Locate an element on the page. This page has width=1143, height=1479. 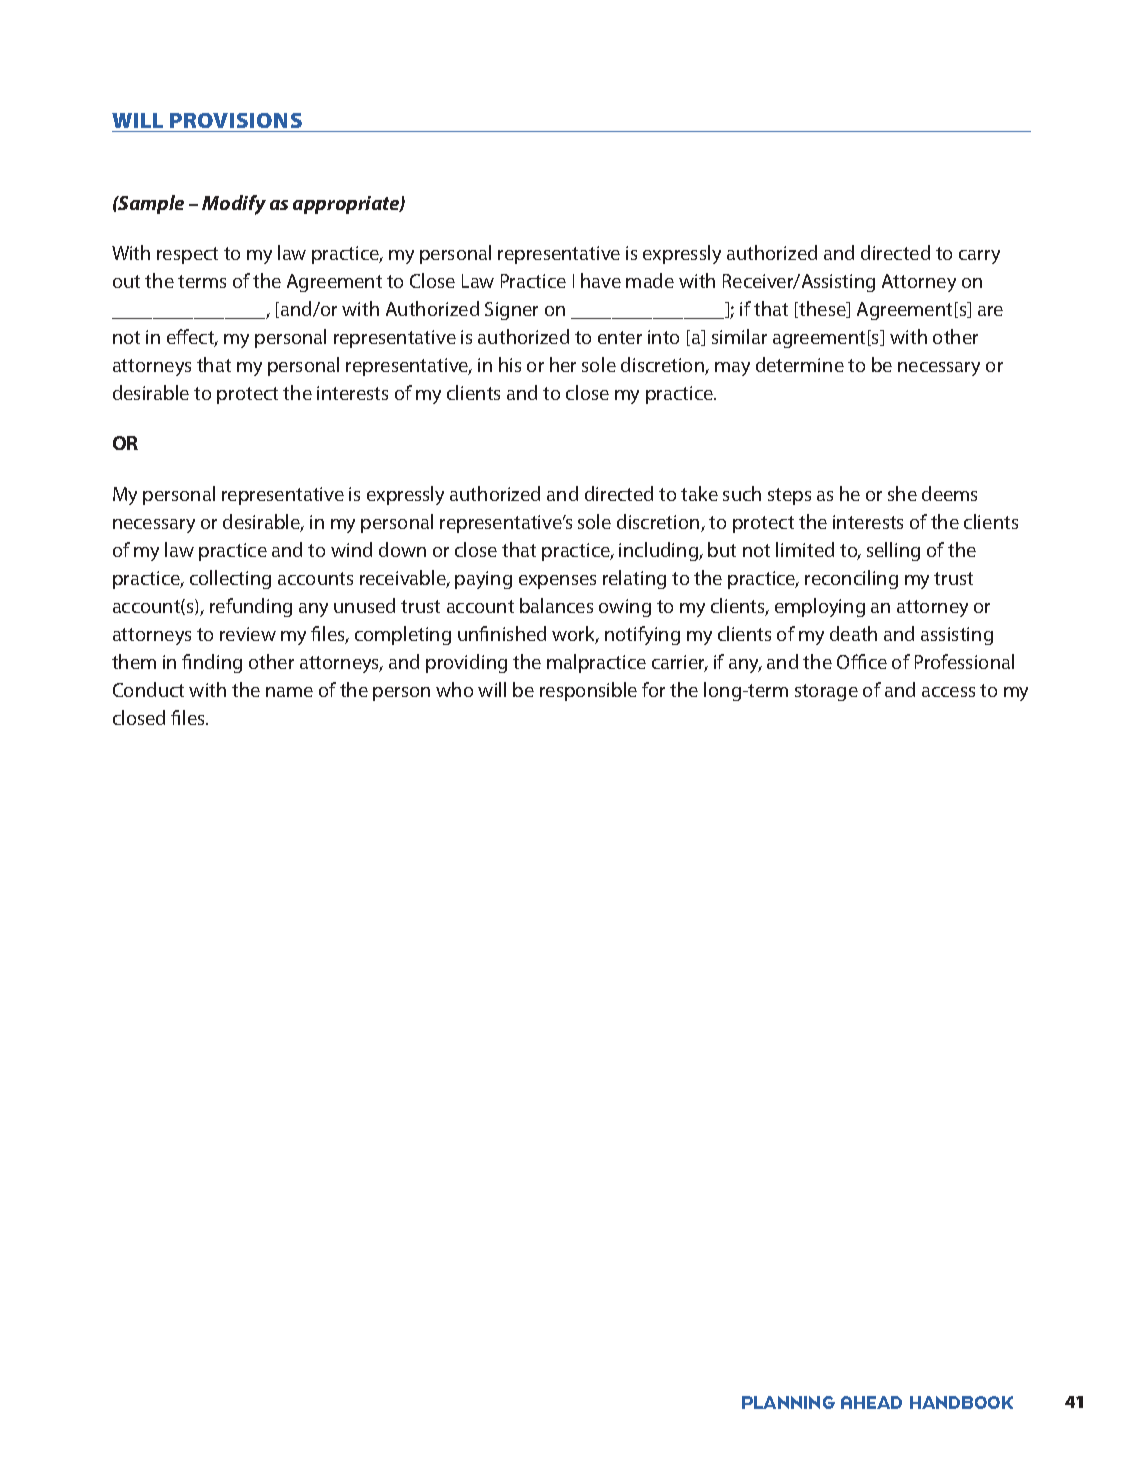
Planning is located at coordinates (788, 1402).
